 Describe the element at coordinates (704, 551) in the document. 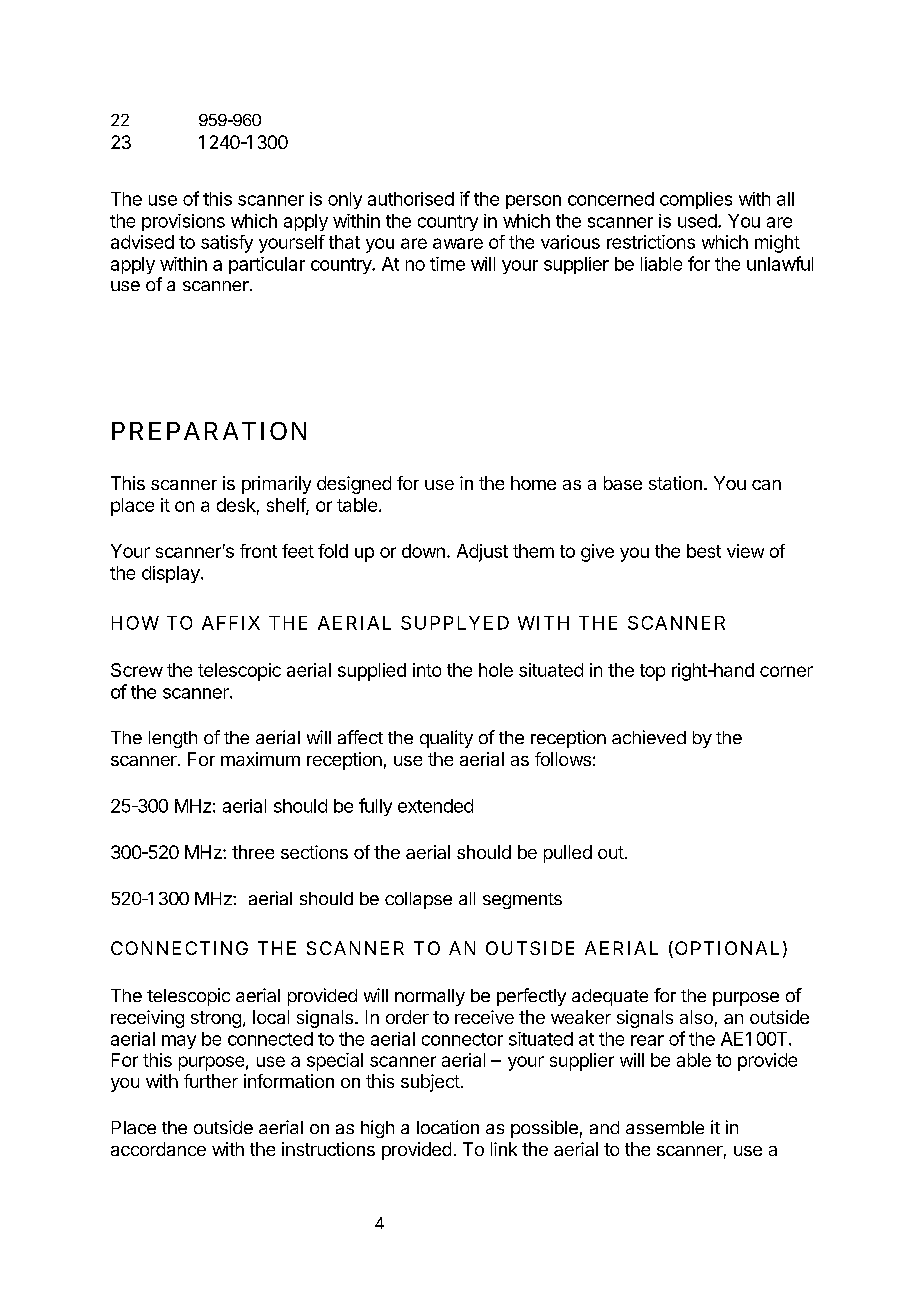

I see `best` at that location.
